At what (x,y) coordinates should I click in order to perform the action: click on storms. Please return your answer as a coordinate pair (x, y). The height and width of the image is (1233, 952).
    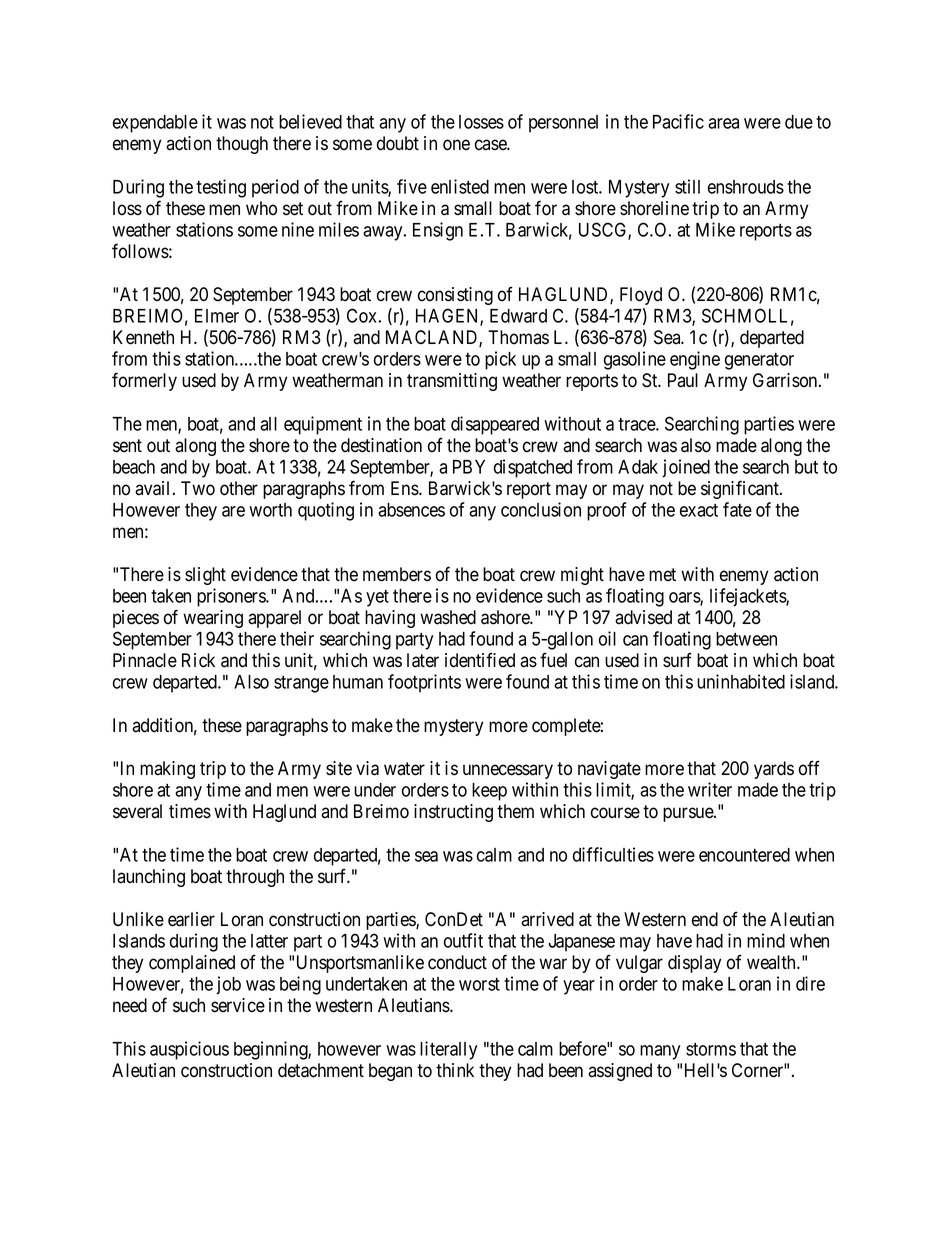
    Looking at the image, I should click on (711, 1049).
